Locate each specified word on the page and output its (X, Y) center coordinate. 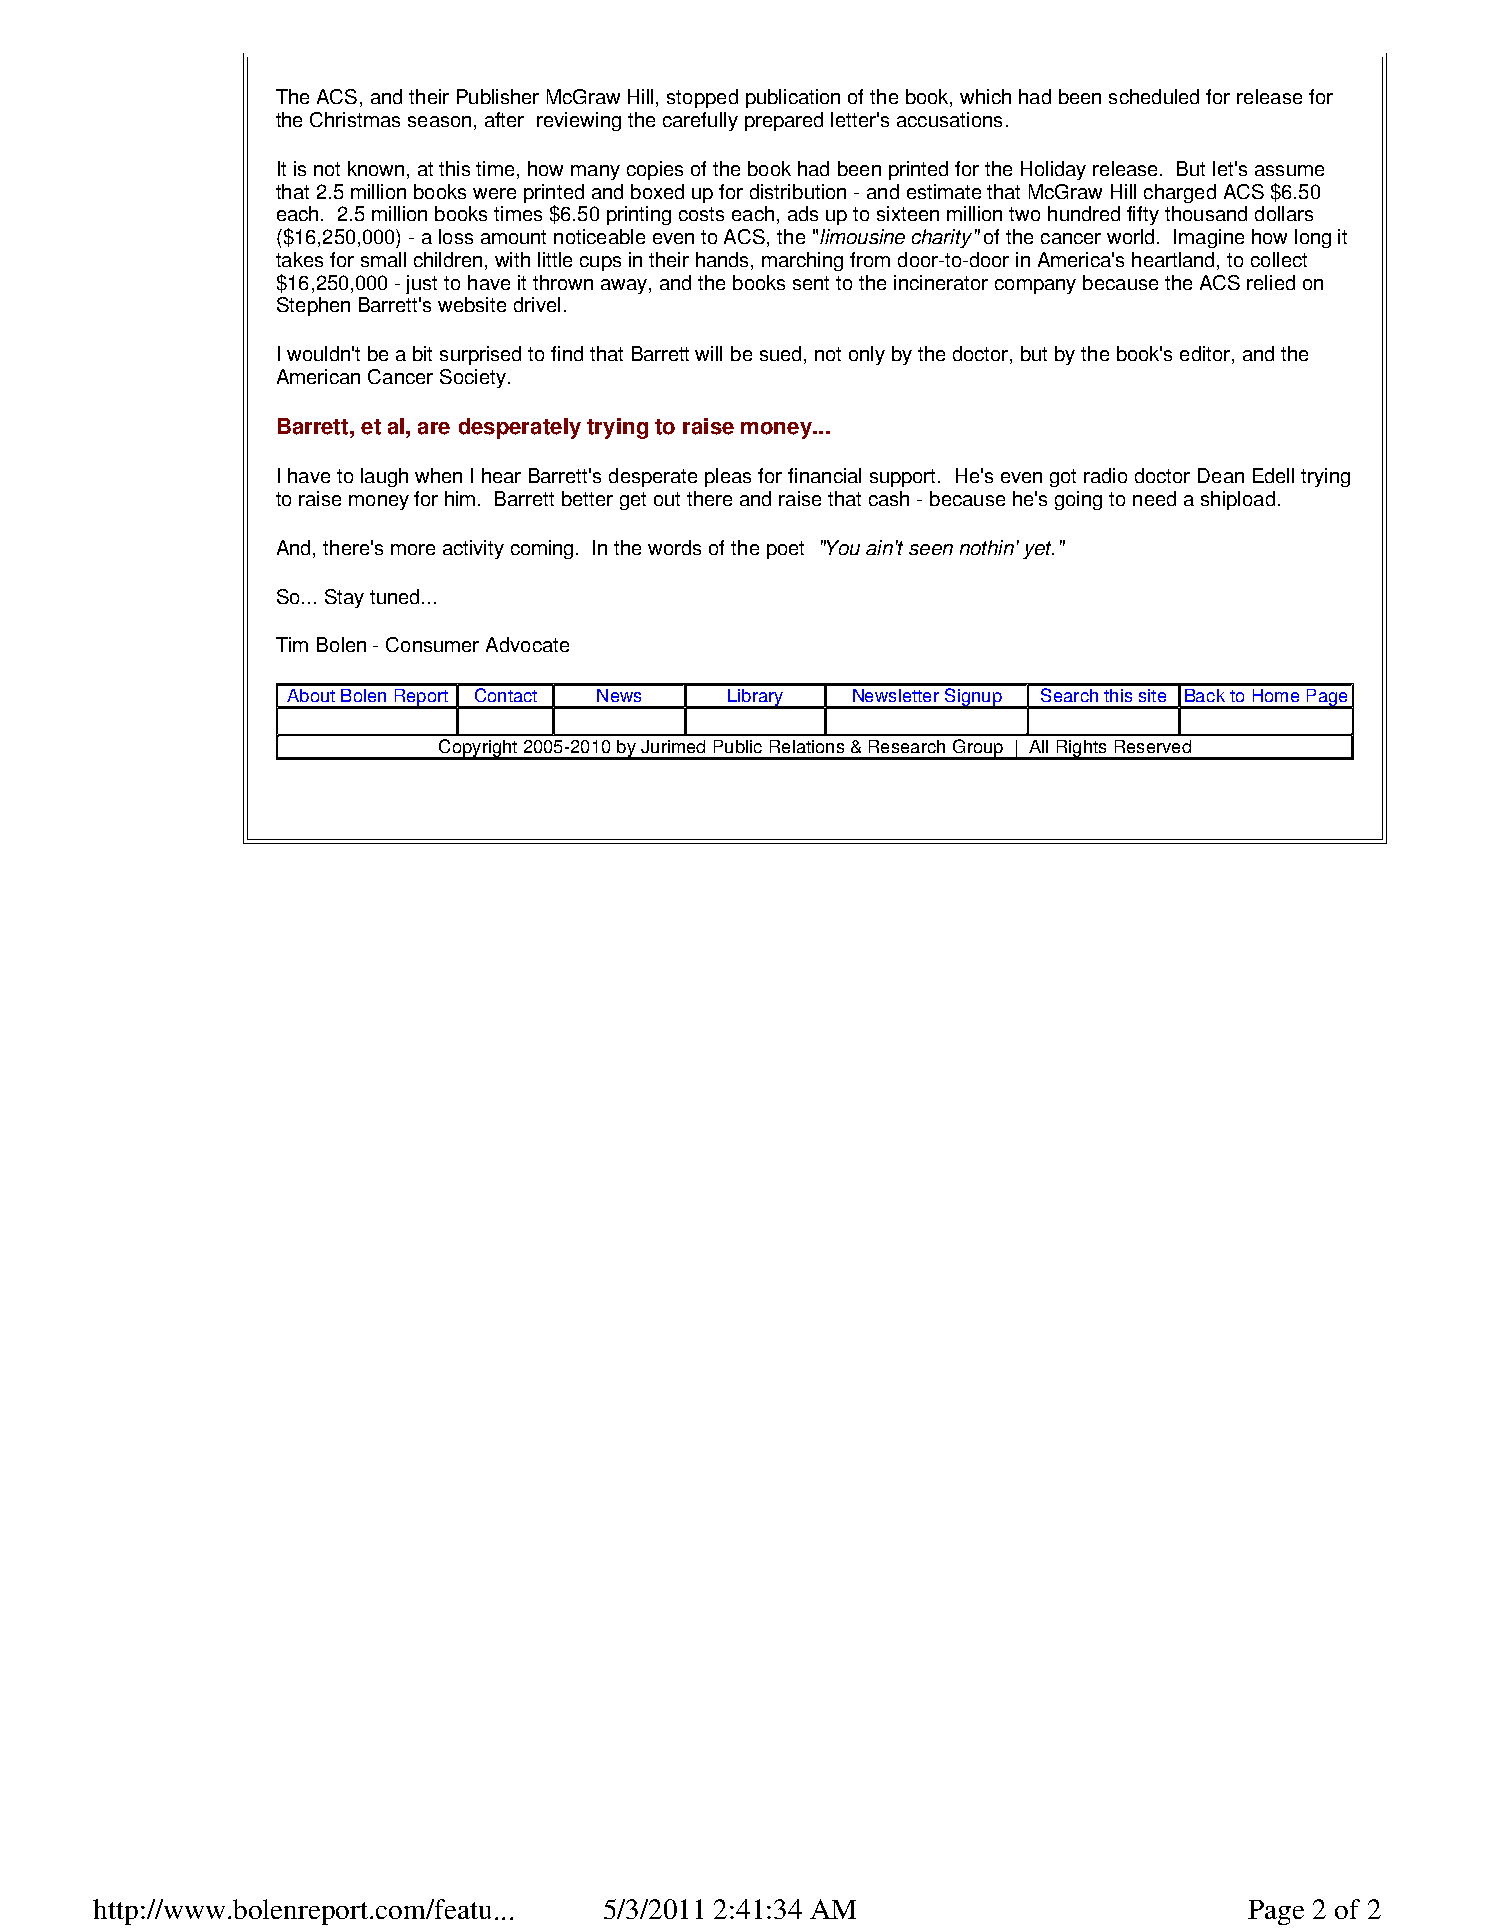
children (448, 259)
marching (802, 261)
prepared (784, 121)
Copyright (478, 749)
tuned (394, 596)
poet (785, 550)
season (439, 121)
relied (1271, 282)
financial (824, 475)
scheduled (1154, 96)
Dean (1221, 475)
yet (1038, 550)
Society (473, 378)
